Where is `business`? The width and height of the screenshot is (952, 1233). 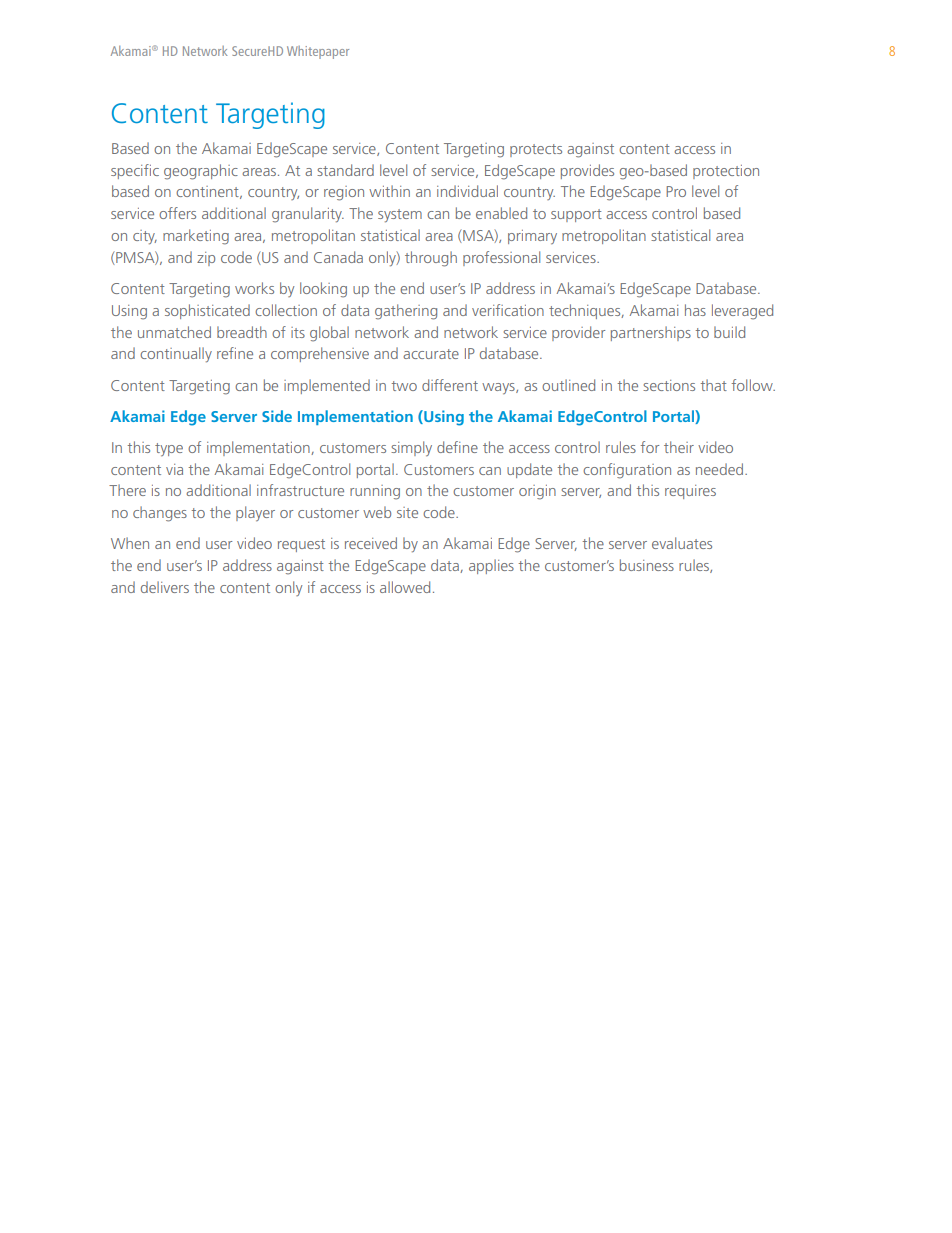
business is located at coordinates (647, 565).
